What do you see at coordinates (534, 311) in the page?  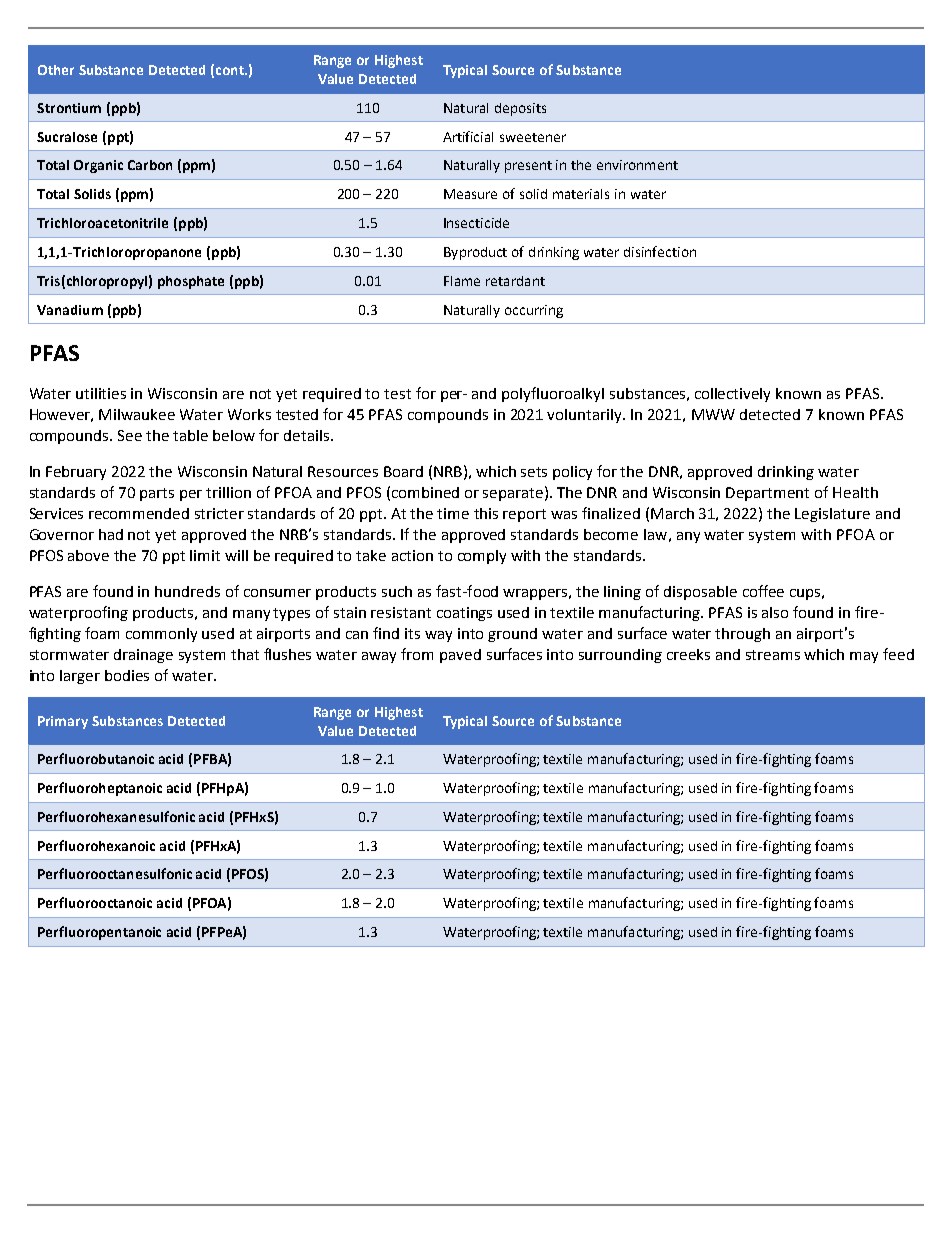 I see `occurring` at bounding box center [534, 311].
